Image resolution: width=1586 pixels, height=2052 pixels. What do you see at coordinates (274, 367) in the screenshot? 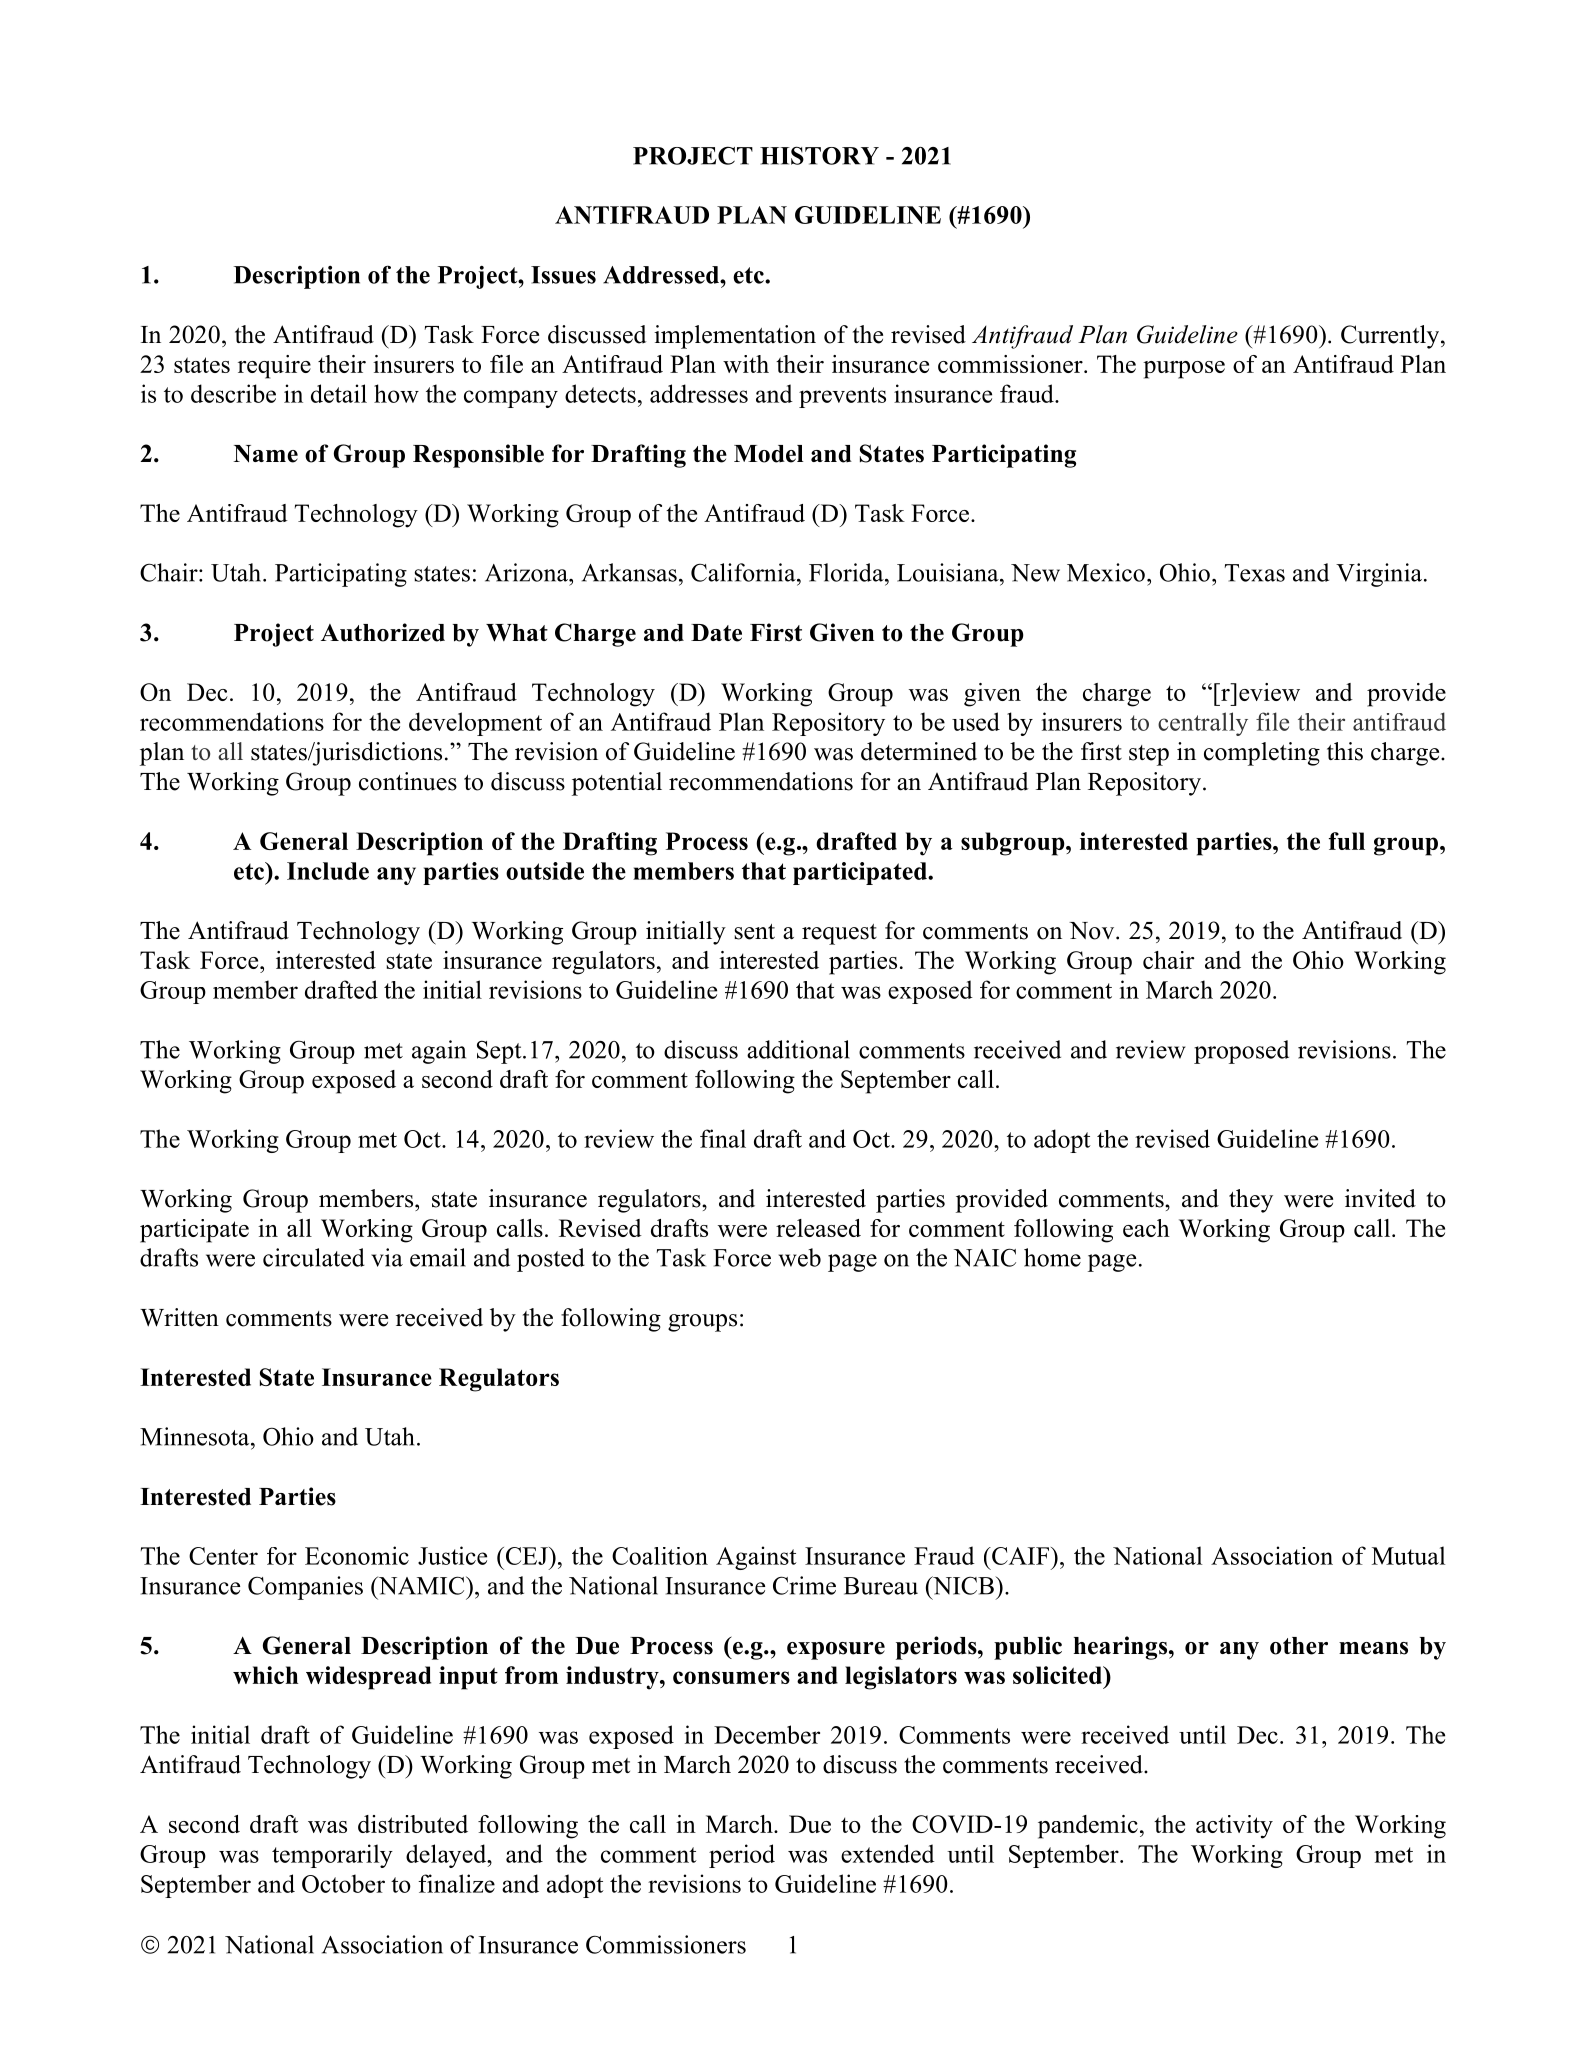
I see `require` at bounding box center [274, 367].
